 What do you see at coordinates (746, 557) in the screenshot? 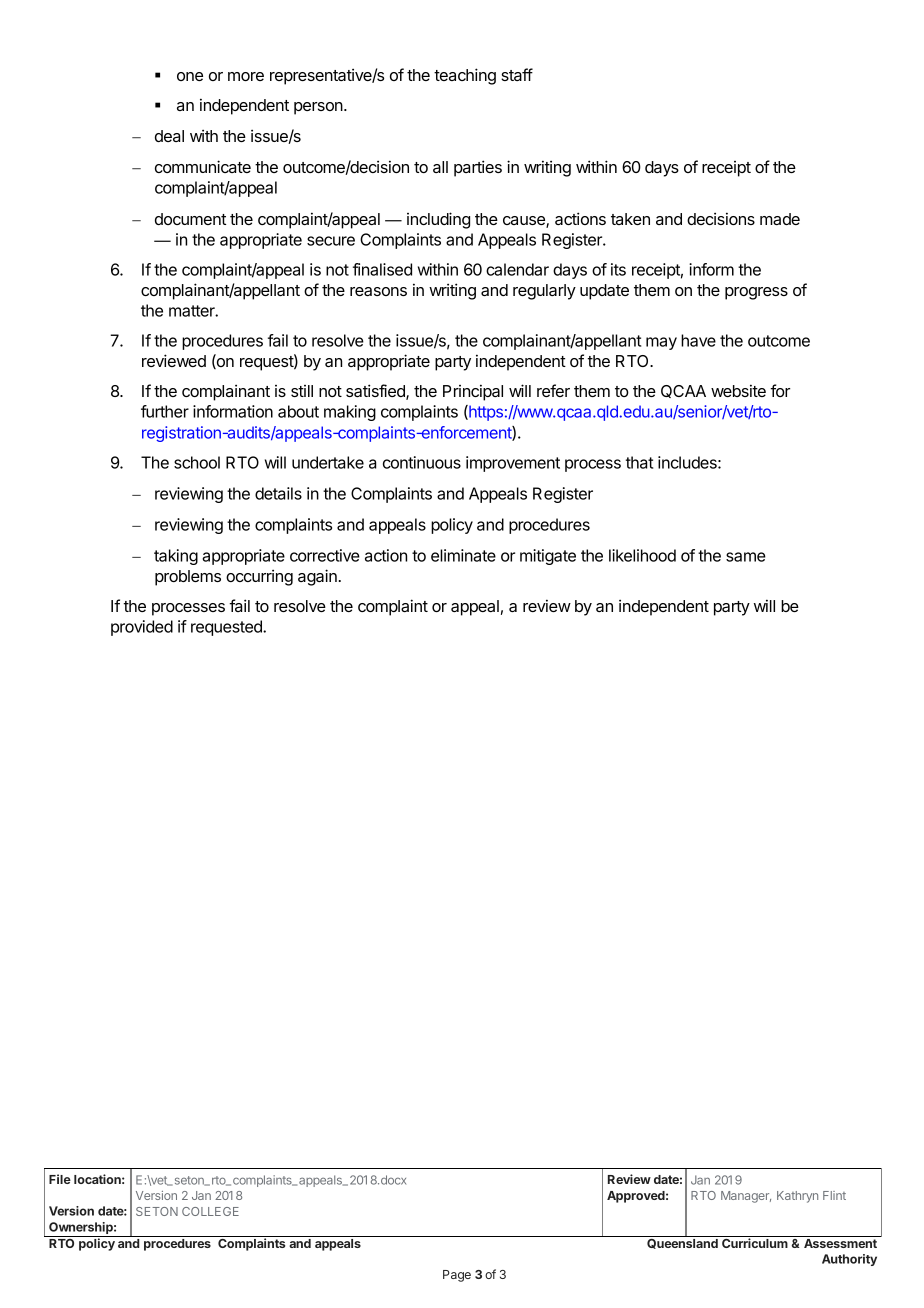
I see `same` at bounding box center [746, 557].
